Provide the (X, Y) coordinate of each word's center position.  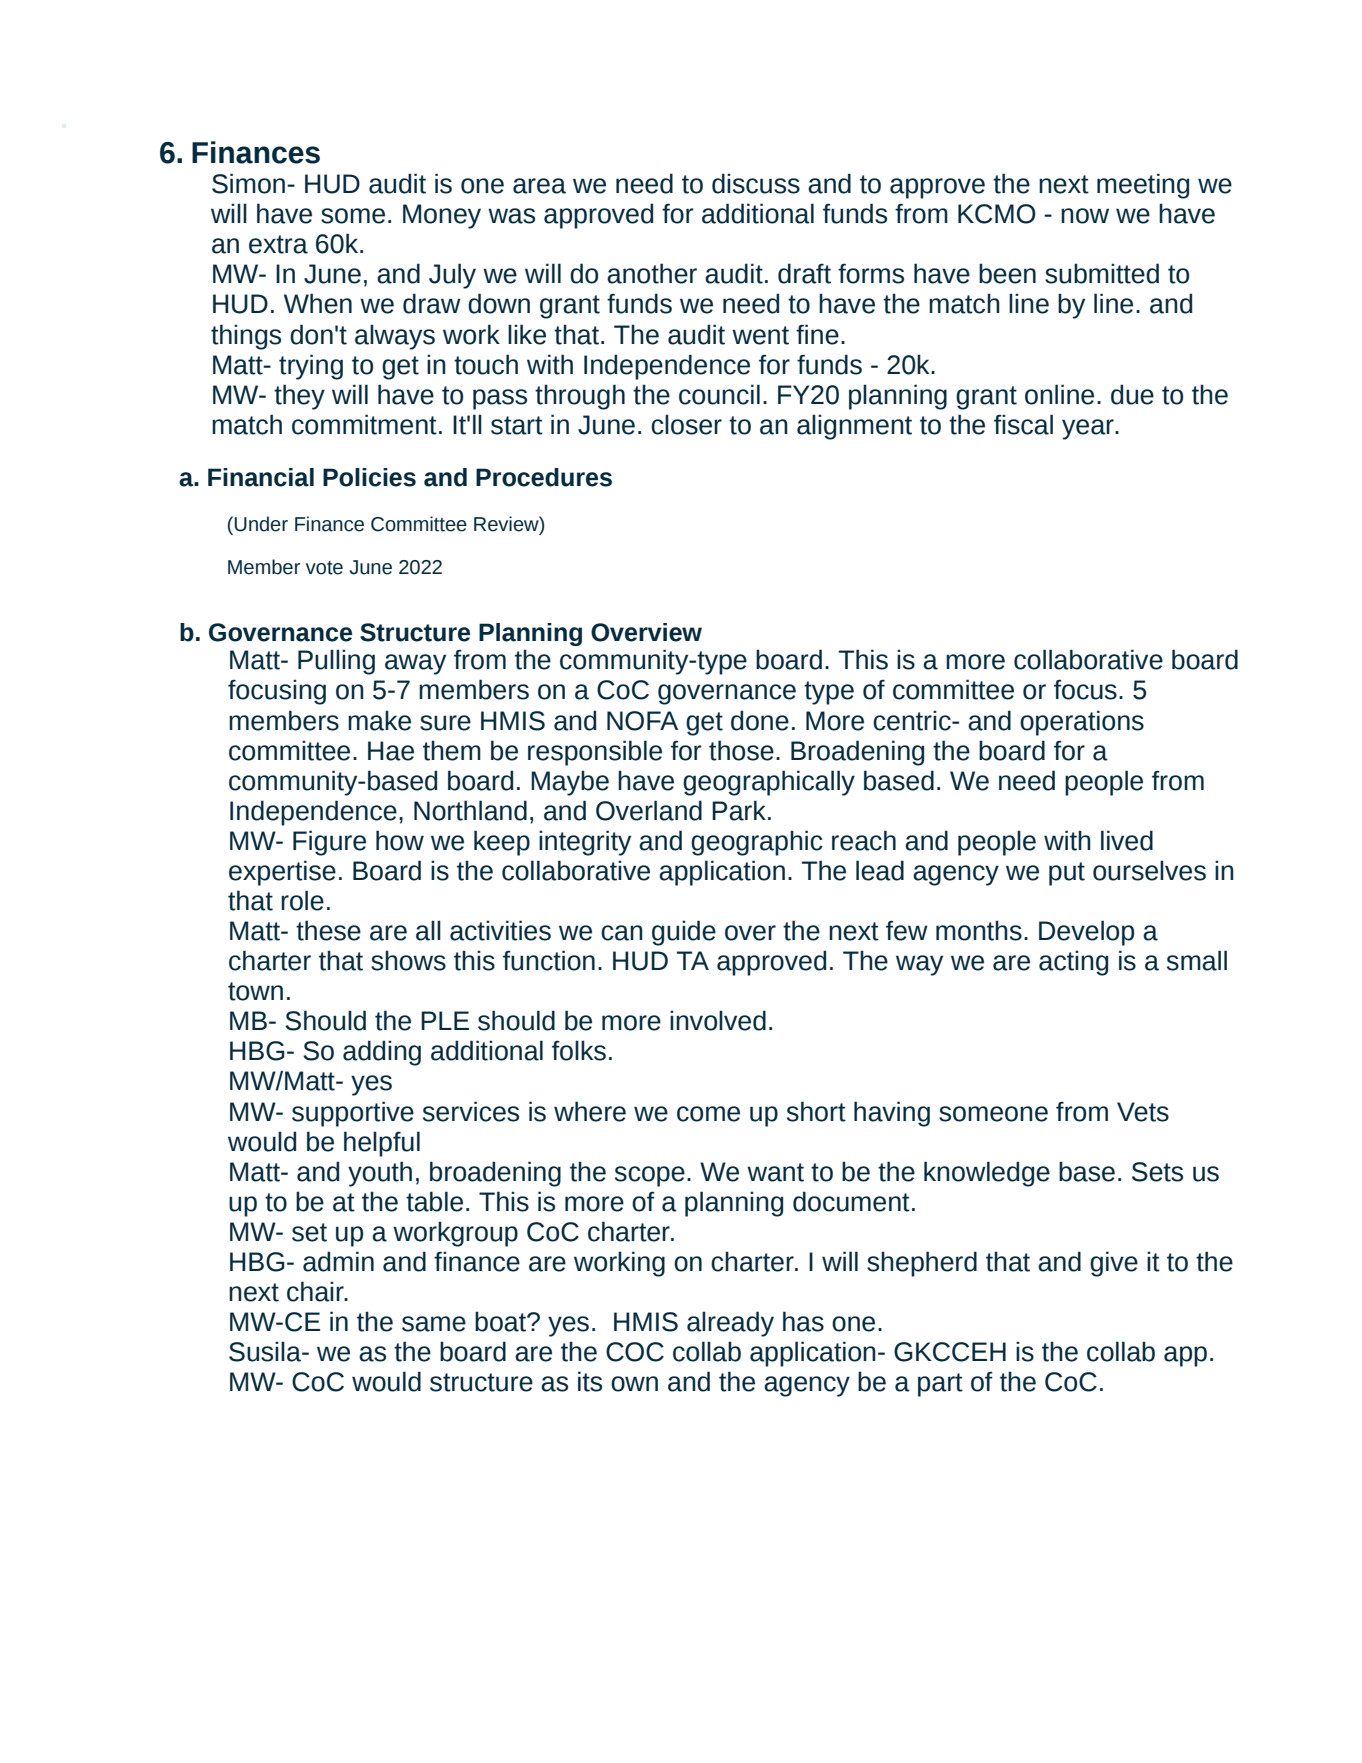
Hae (391, 751)
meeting (1143, 186)
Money (442, 216)
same (434, 1324)
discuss (756, 183)
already (730, 1324)
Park (739, 810)
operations (1082, 723)
